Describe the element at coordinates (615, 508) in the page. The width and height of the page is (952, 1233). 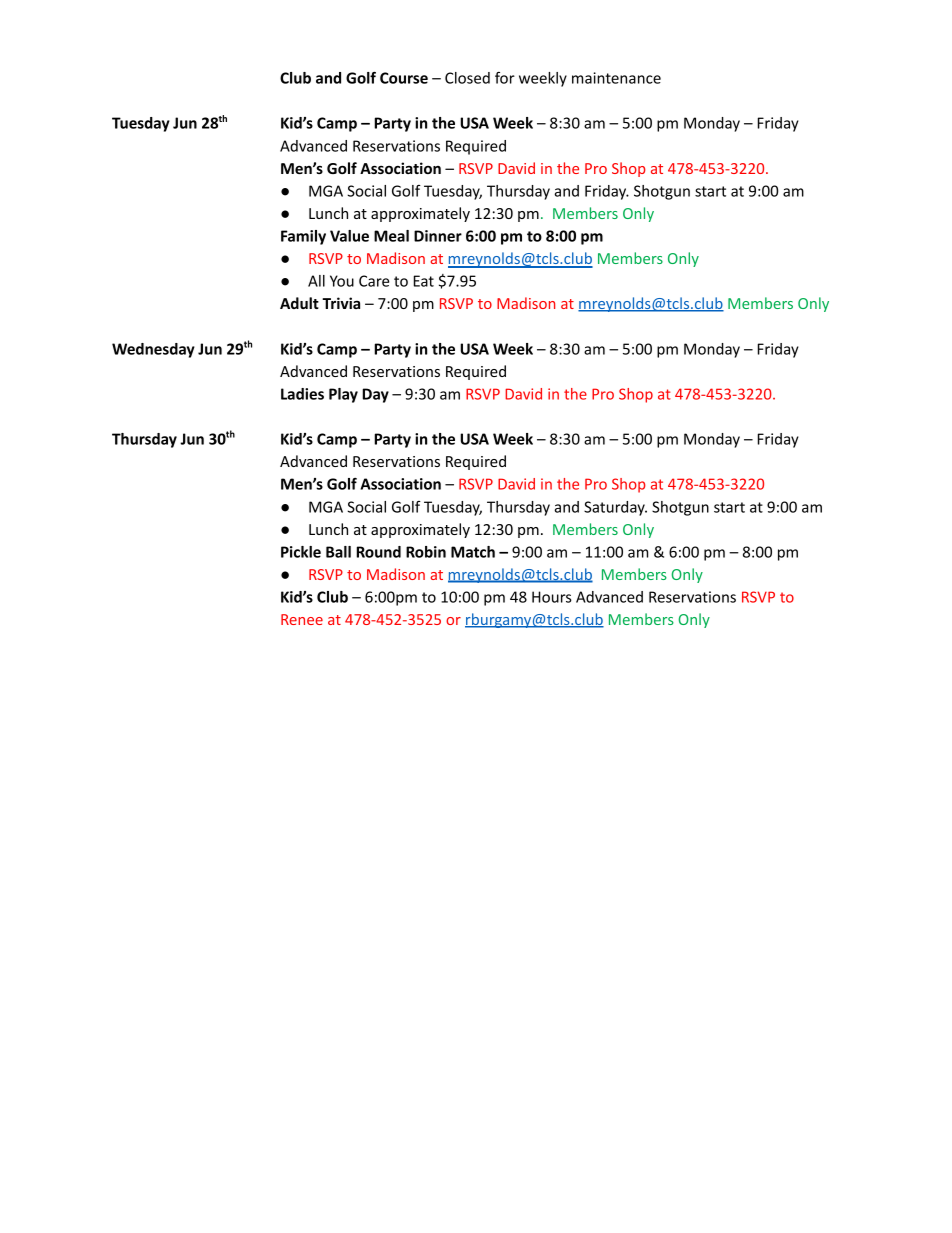
I see `Saturday` at that location.
